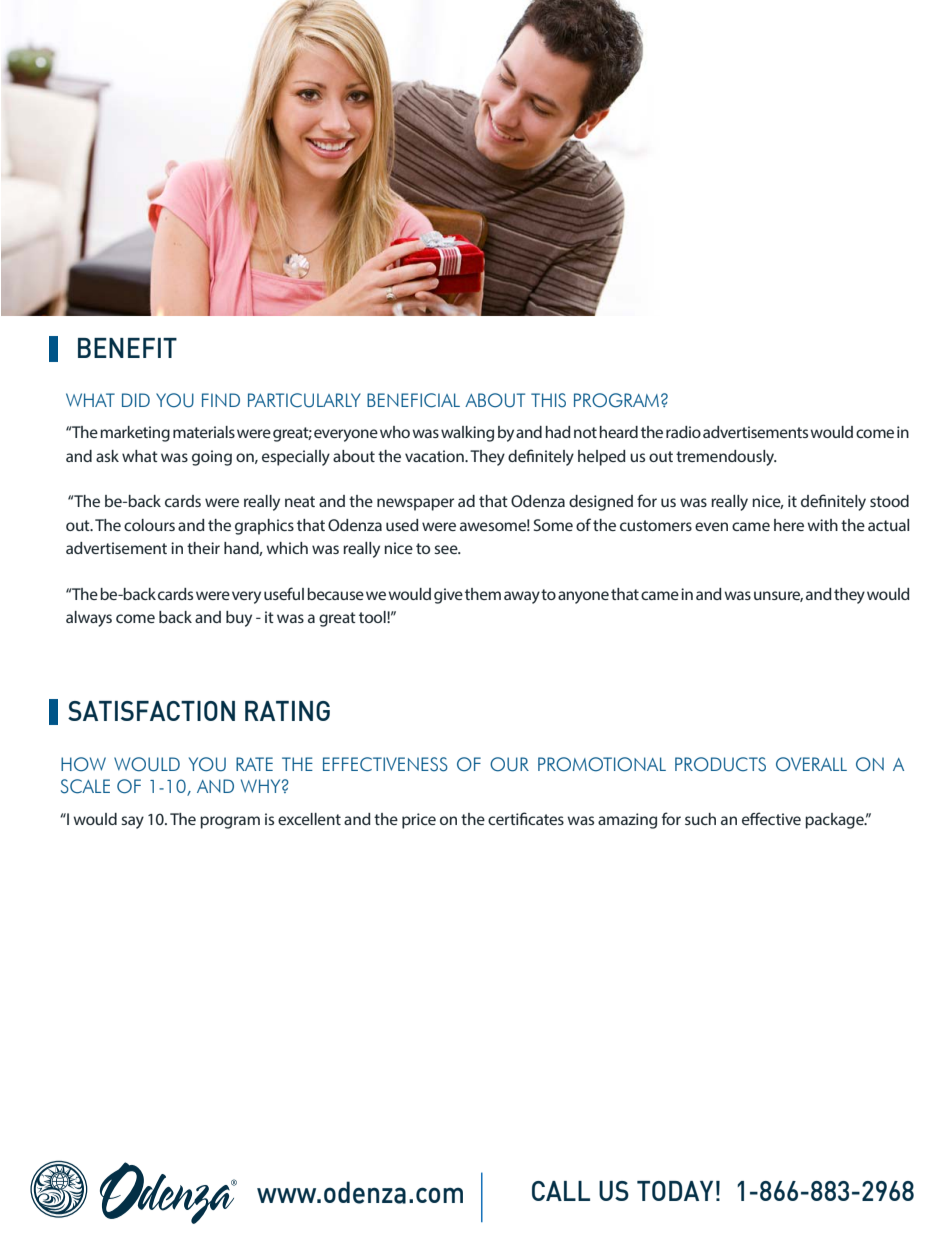  Describe the element at coordinates (548, 400) in the screenshot. I see `THIS` at that location.
